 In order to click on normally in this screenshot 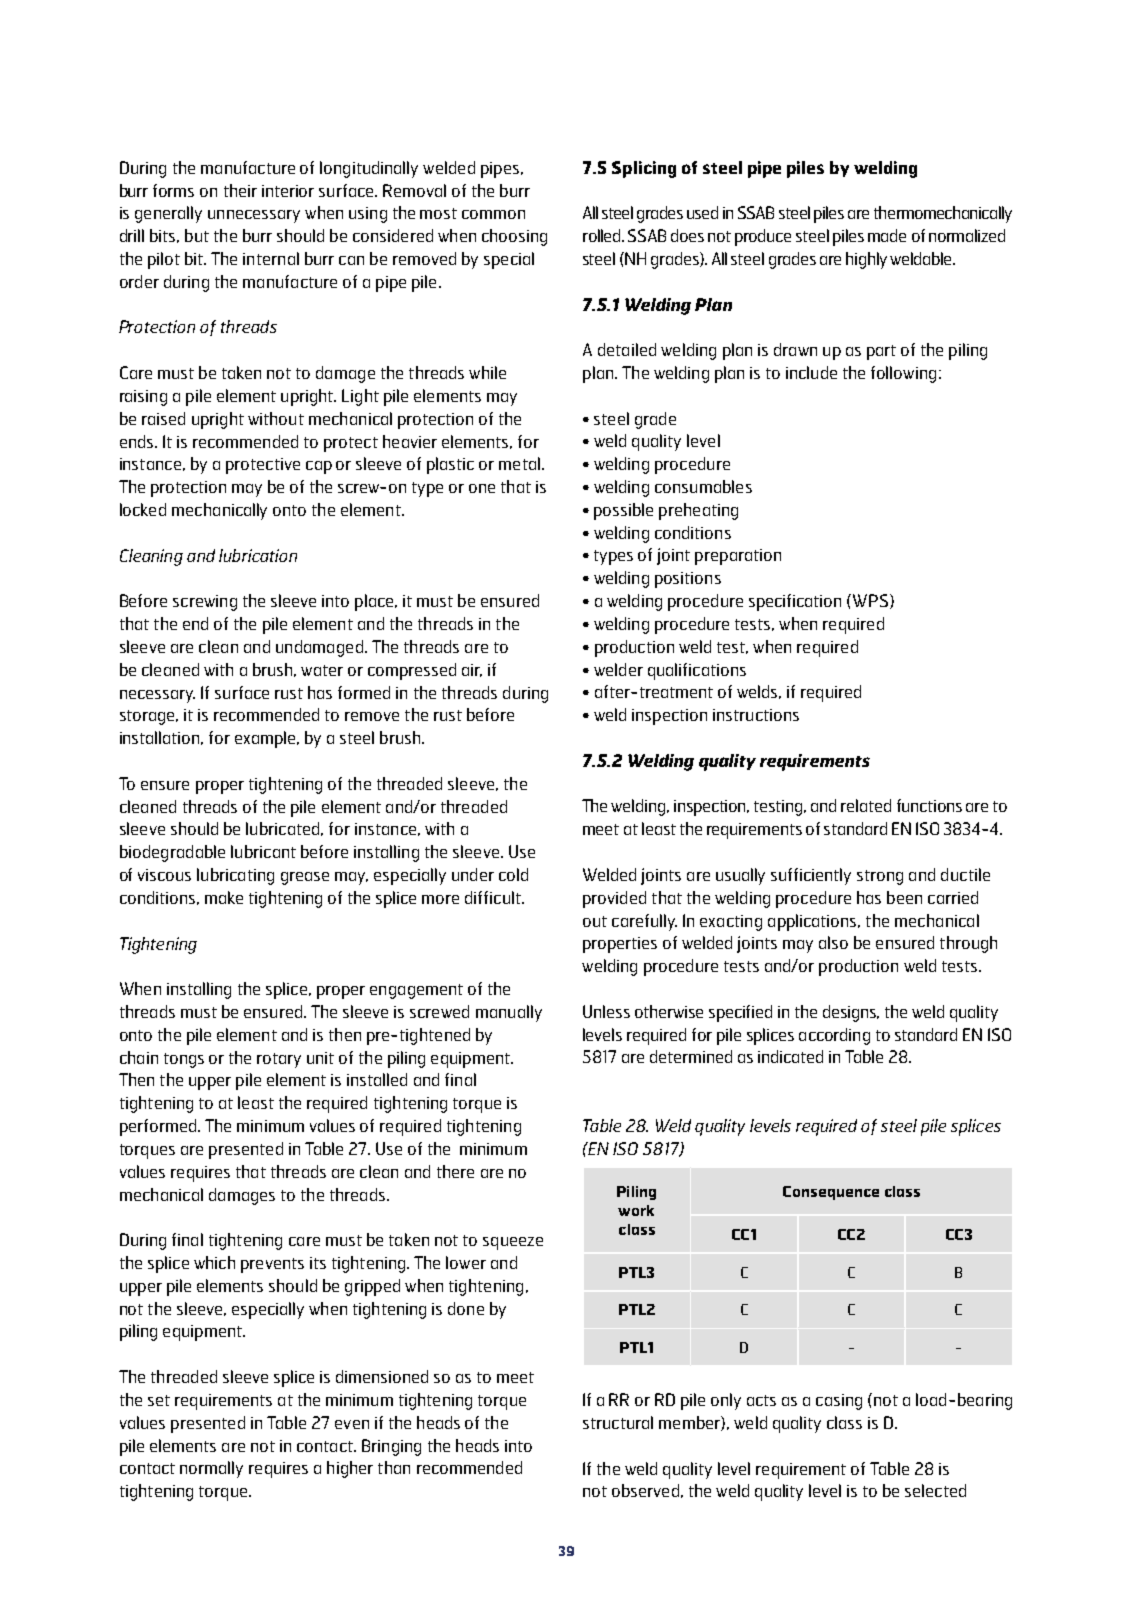, I will do `click(211, 1469)`.
